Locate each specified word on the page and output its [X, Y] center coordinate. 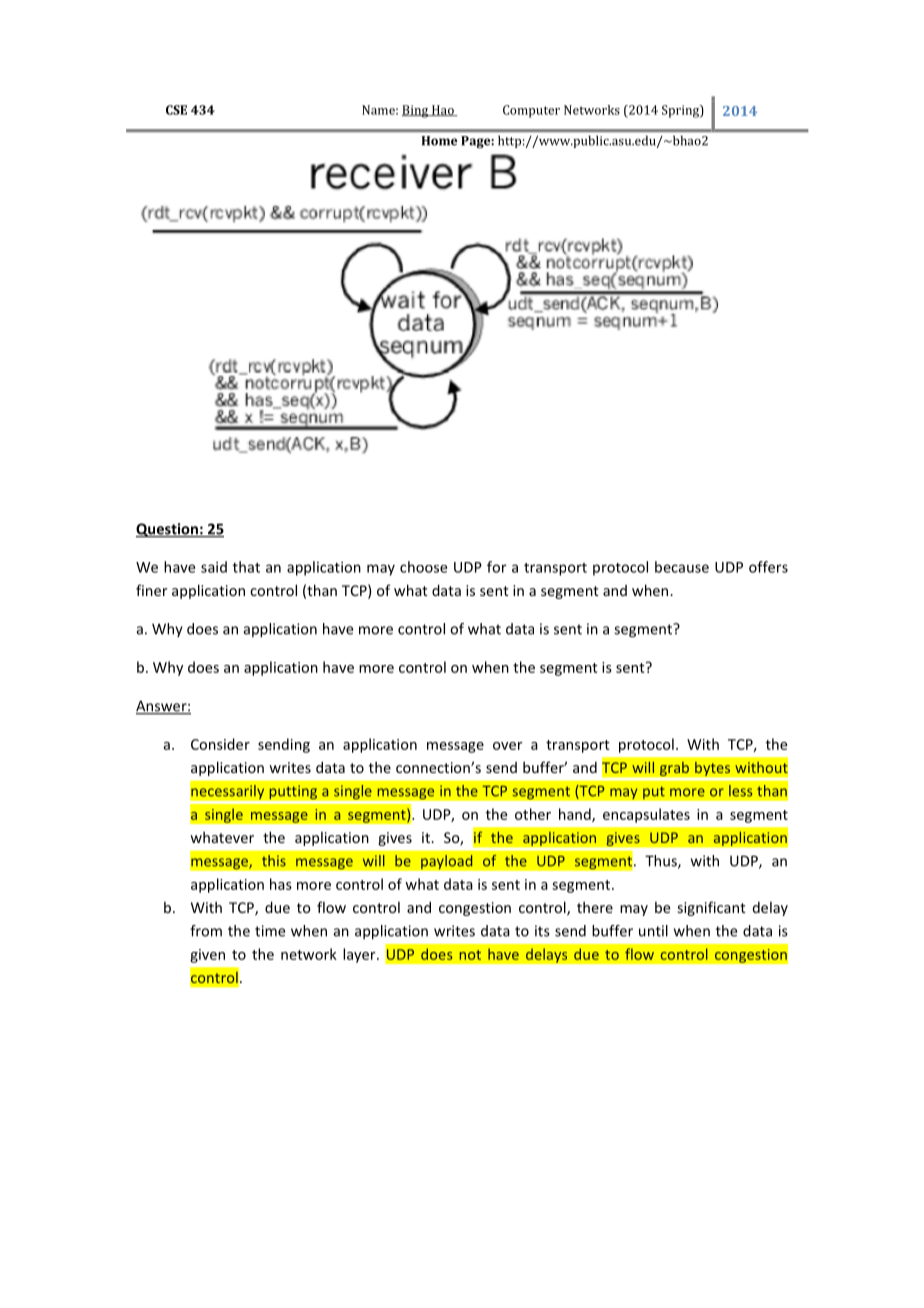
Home [440, 141]
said [214, 567]
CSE [176, 110]
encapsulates [646, 815]
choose [423, 567]
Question [168, 530]
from [206, 931]
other [533, 814]
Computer [531, 111]
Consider [220, 744]
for [497, 567]
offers [768, 567]
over [508, 746]
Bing [416, 111]
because [682, 567]
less [740, 791]
